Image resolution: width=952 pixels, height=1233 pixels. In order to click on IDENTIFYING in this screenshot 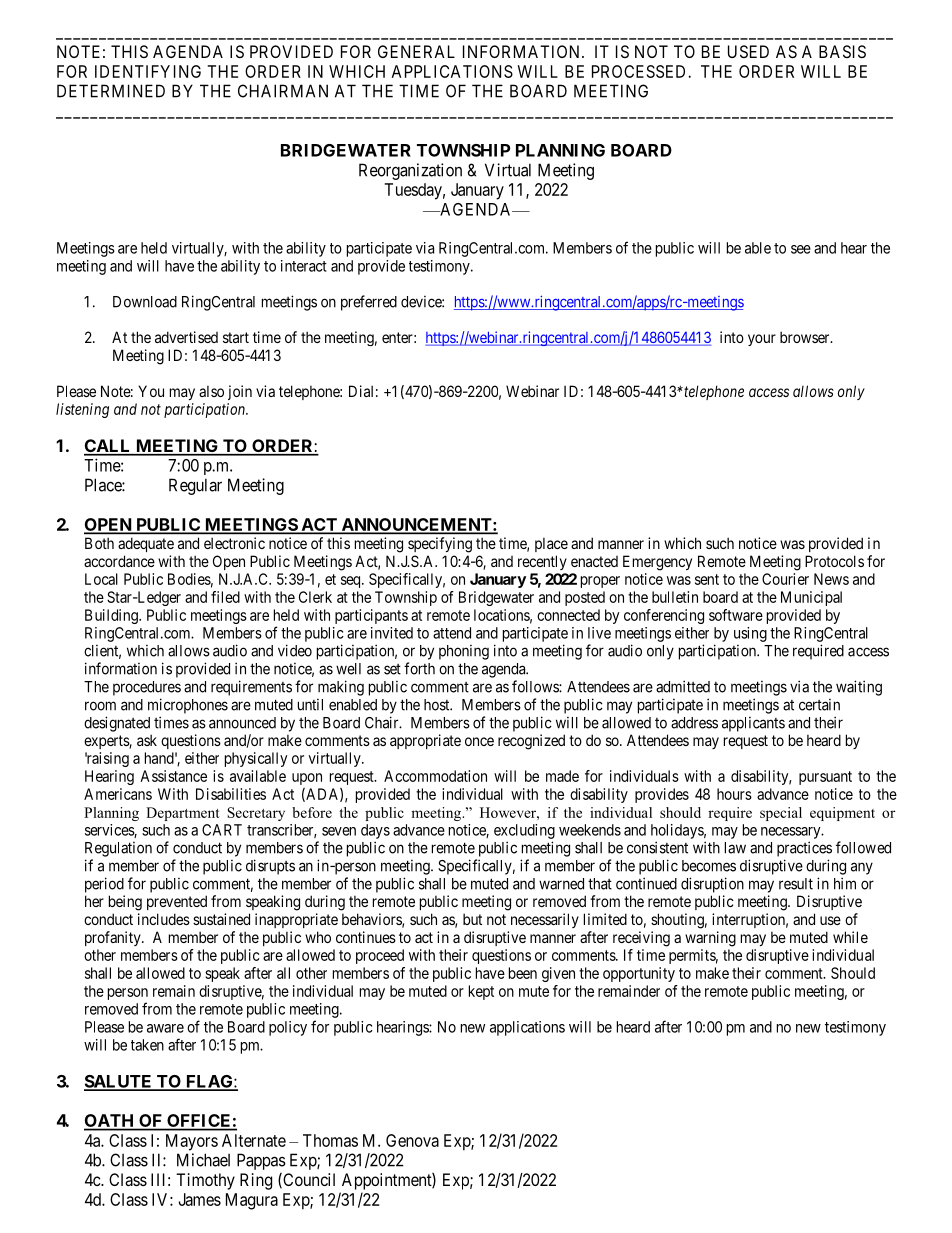, I will do `click(148, 71)`.
